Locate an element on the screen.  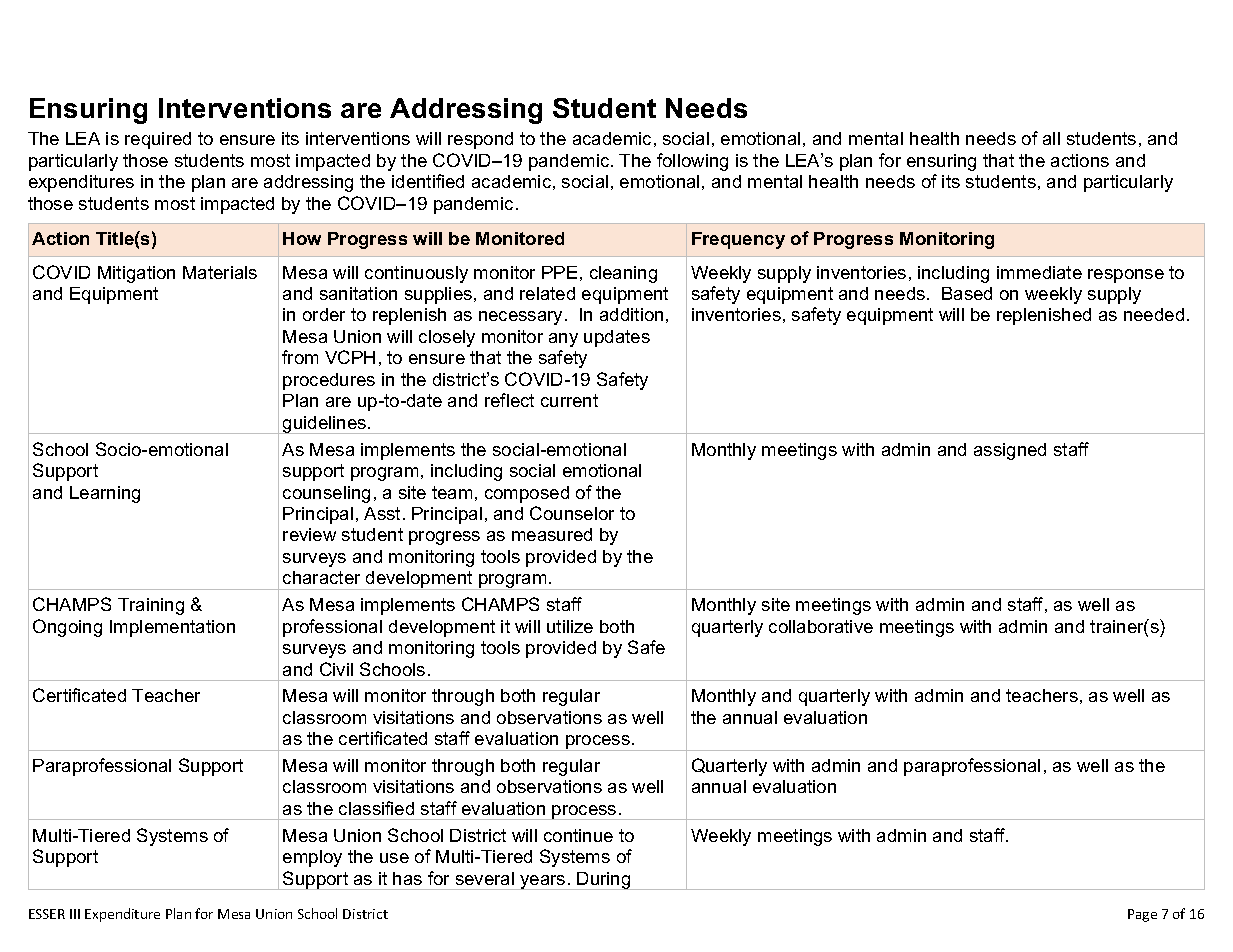
current is located at coordinates (569, 400).
